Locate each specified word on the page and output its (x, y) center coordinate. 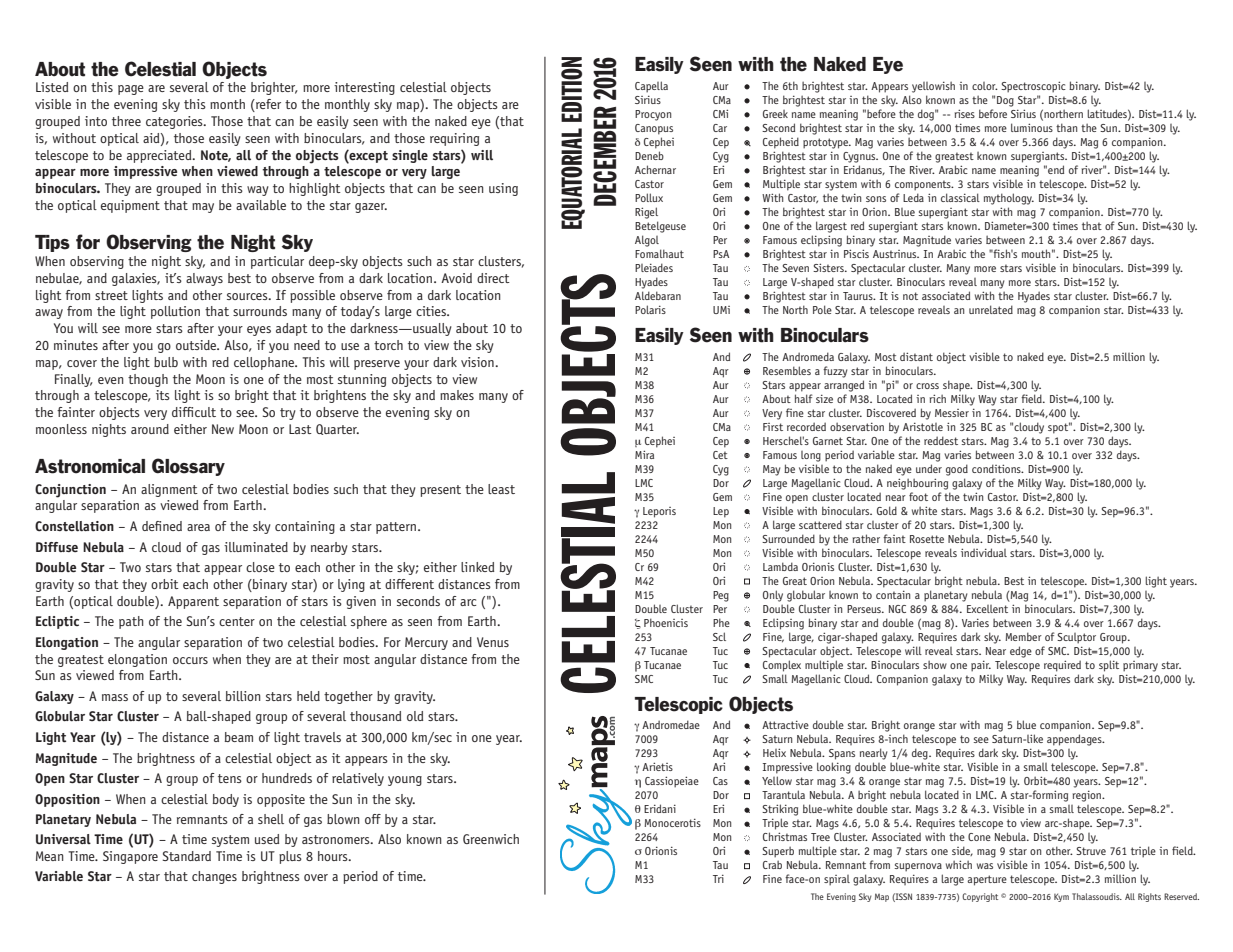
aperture (987, 880)
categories (175, 122)
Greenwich (491, 839)
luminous (1032, 127)
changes (214, 877)
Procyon (653, 115)
